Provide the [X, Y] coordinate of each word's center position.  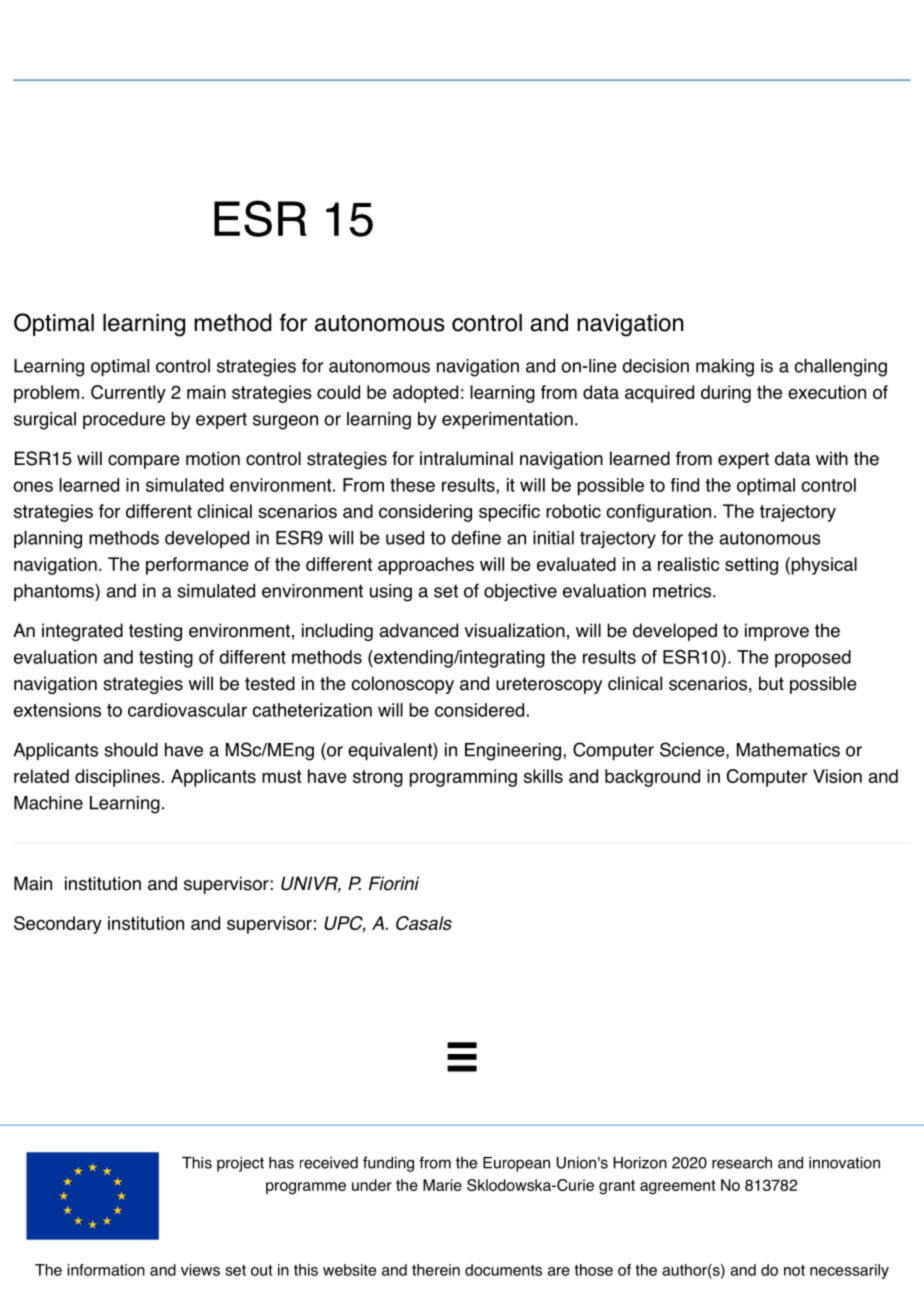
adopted [425, 394]
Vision [837, 776]
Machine [48, 803]
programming [463, 778]
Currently [128, 394]
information [106, 1270]
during [726, 394]
